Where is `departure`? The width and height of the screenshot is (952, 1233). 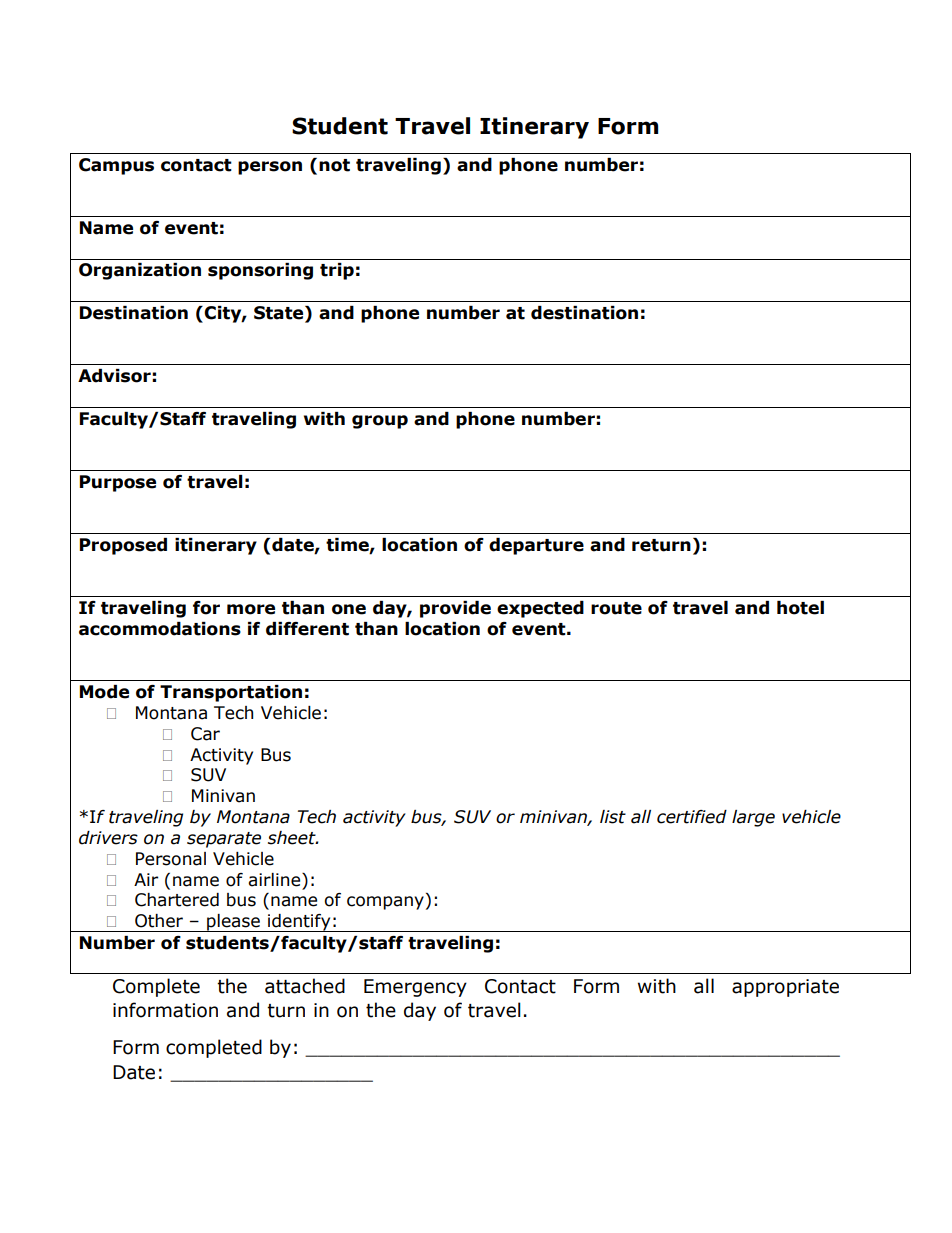 departure is located at coordinates (536, 546).
